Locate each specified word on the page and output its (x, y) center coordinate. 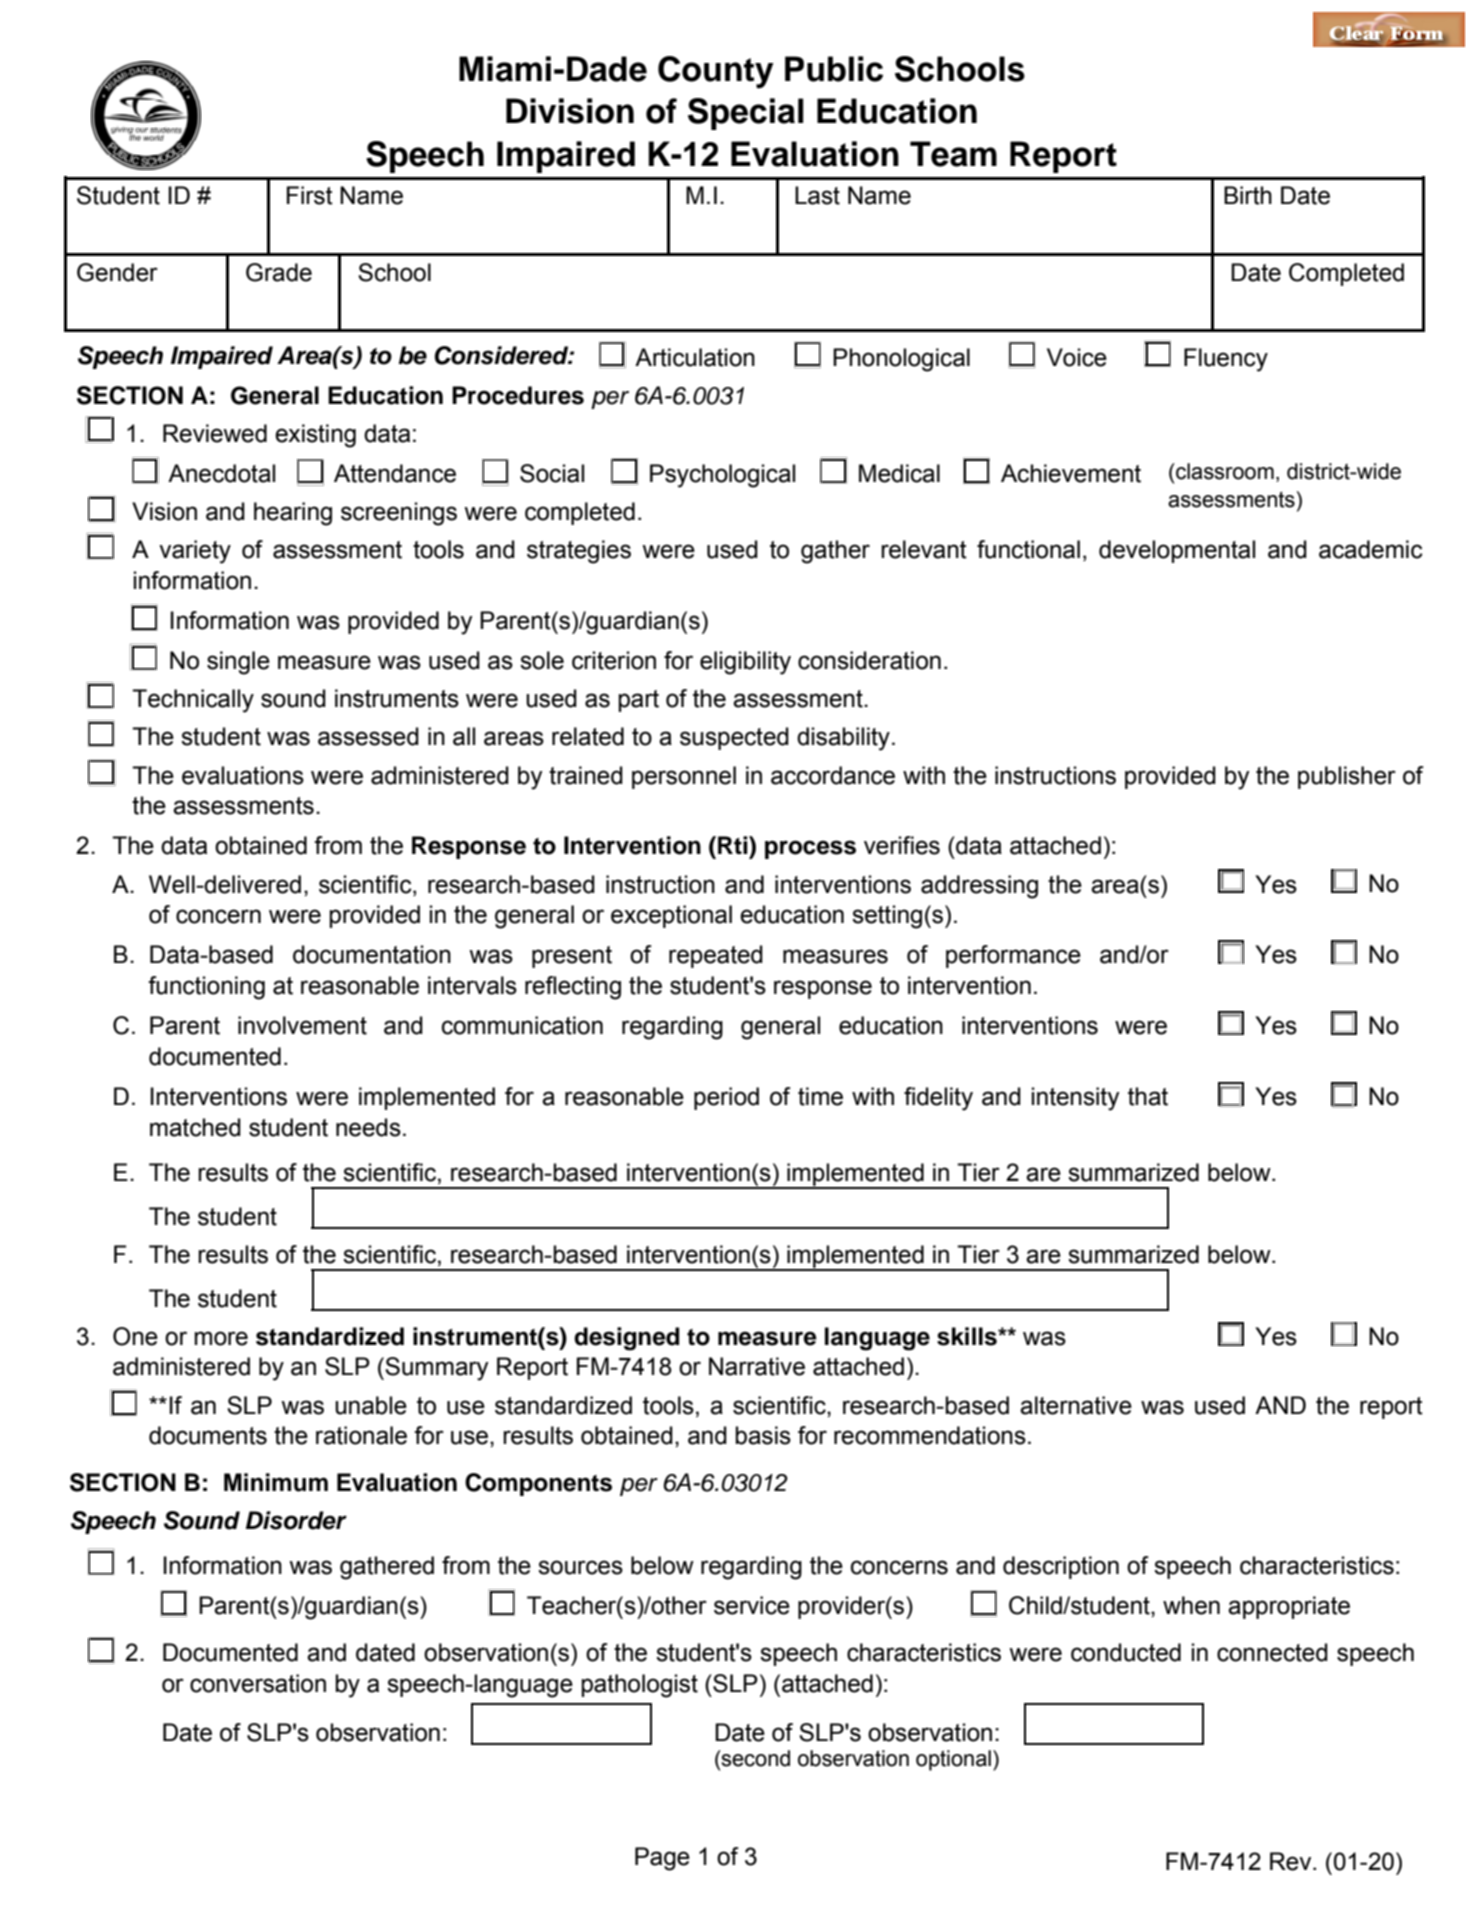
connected (1272, 1652)
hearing (293, 514)
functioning (206, 988)
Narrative (757, 1366)
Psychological (722, 476)
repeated (716, 956)
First (310, 195)
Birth (1248, 195)
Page (662, 1859)
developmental (1177, 551)
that (1148, 1096)
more (221, 1338)
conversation (258, 1683)
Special (746, 114)
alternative (1076, 1405)
